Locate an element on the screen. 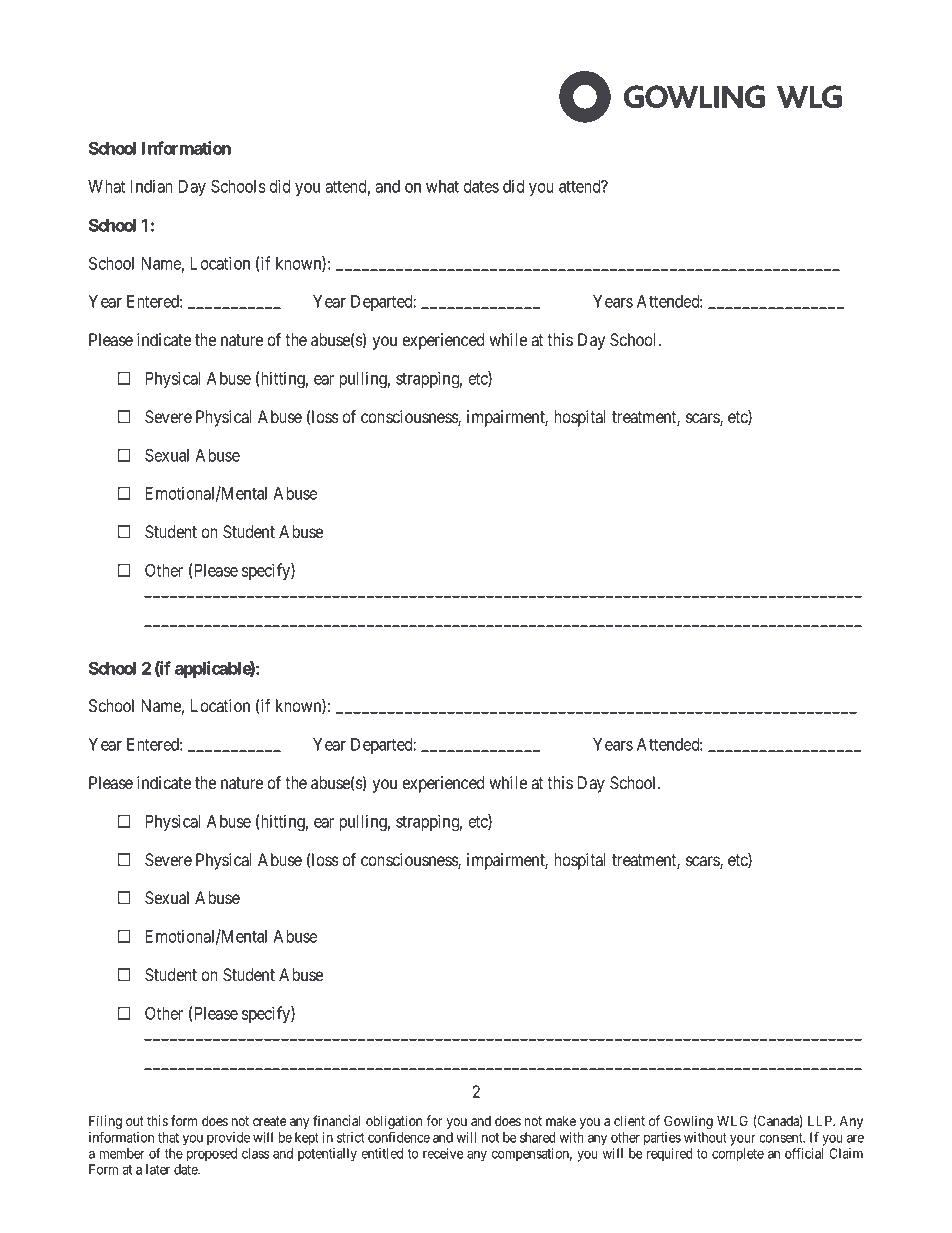  obligation is located at coordinates (394, 1122).
